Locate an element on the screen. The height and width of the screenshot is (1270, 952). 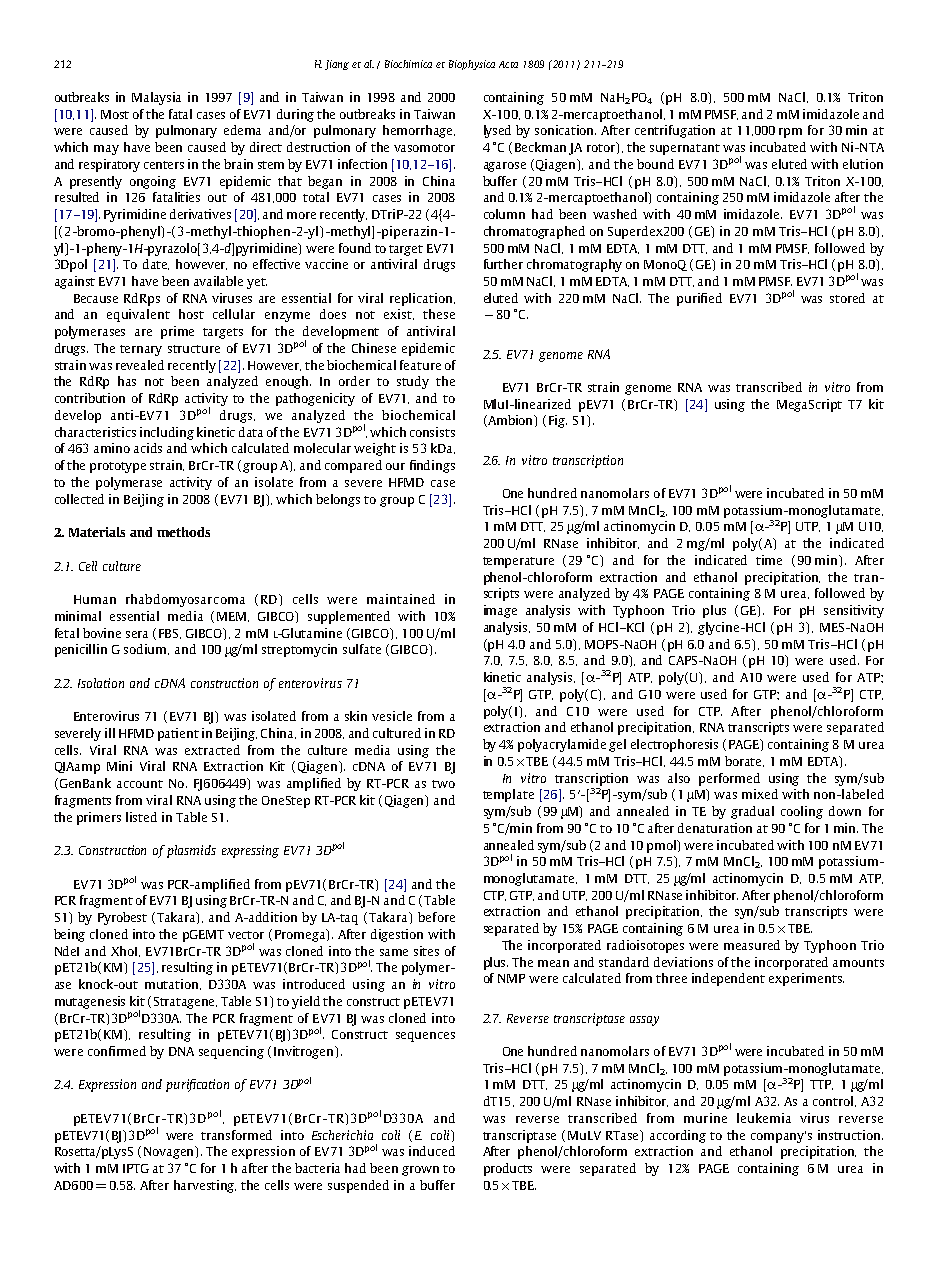
FBS is located at coordinates (170, 634).
